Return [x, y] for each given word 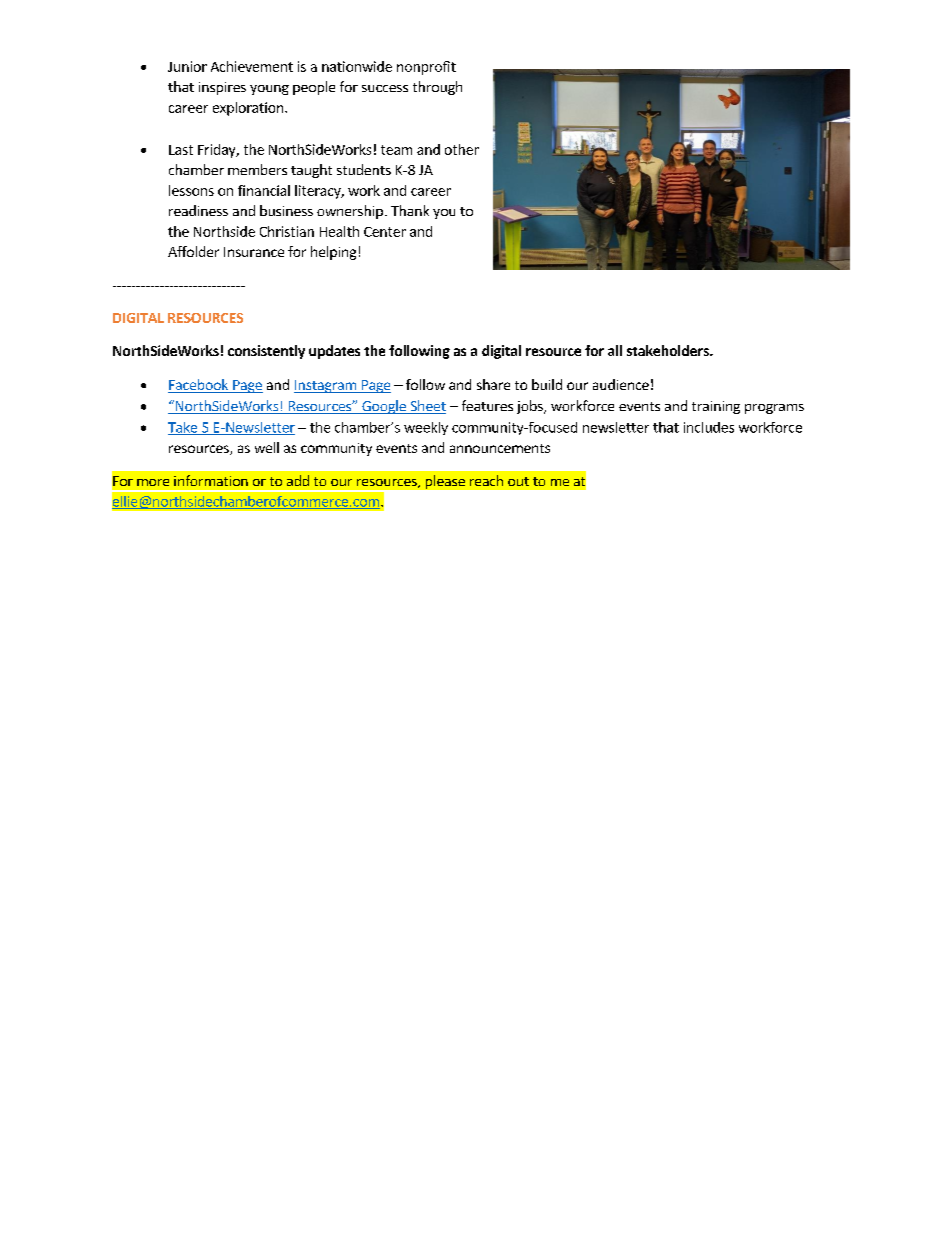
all [615, 350]
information [211, 480]
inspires [222, 88]
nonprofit [426, 68]
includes [709, 427]
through [437, 88]
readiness [198, 210]
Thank [410, 210]
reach [486, 480]
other [462, 149]
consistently [266, 352]
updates [334, 352]
